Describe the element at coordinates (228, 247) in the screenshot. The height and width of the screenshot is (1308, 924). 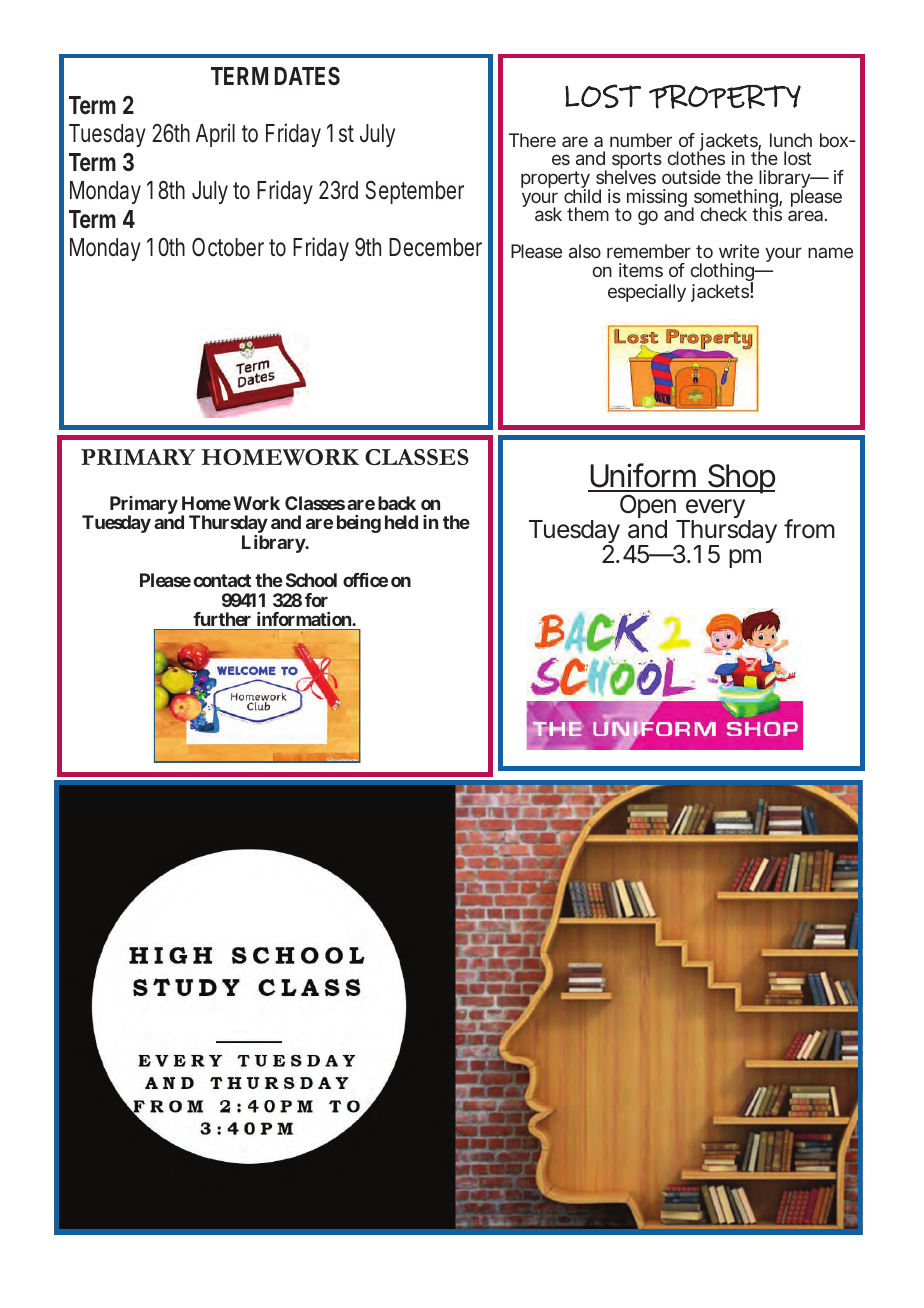
I see `October` at that location.
